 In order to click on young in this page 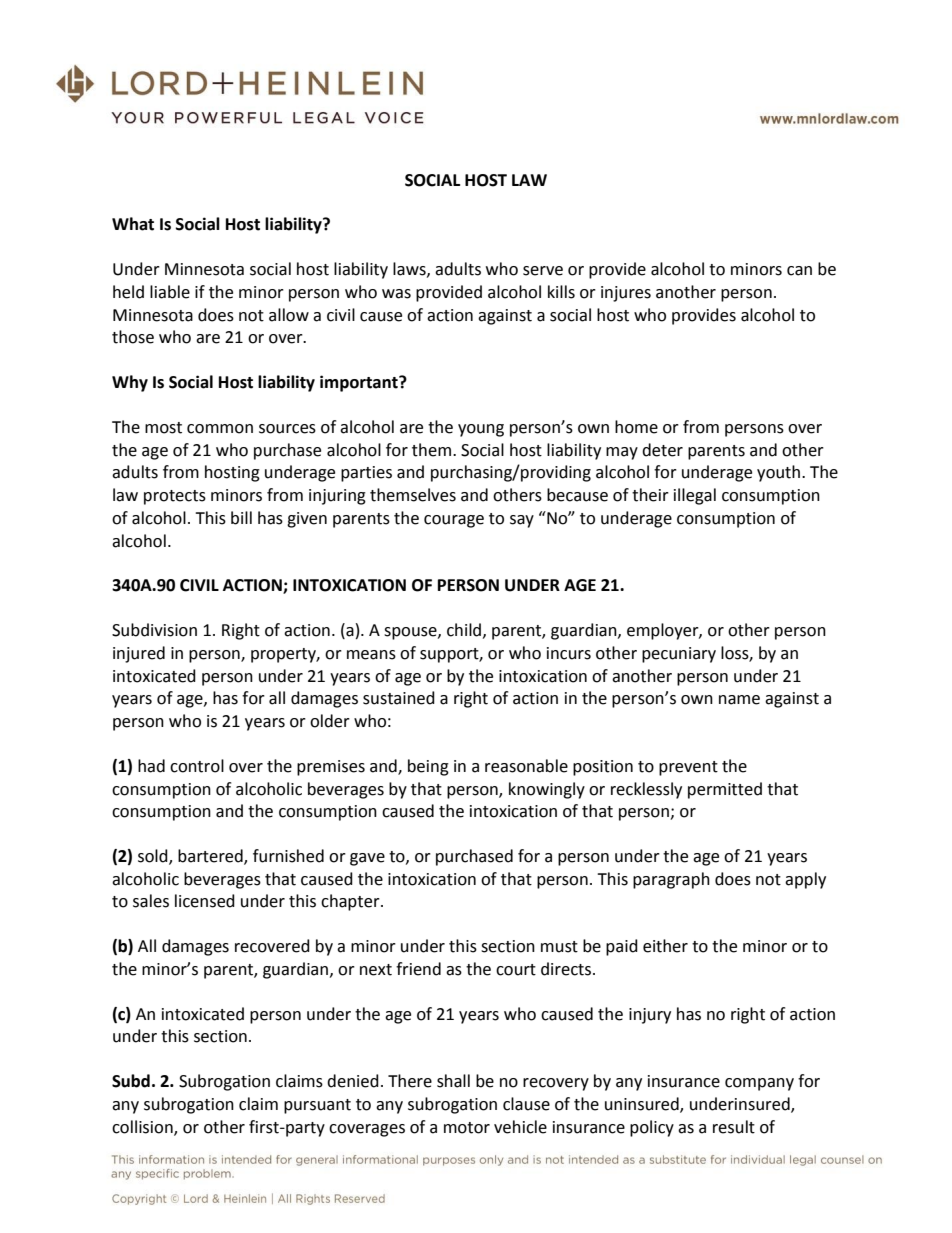, I will do `click(481, 430)`.
